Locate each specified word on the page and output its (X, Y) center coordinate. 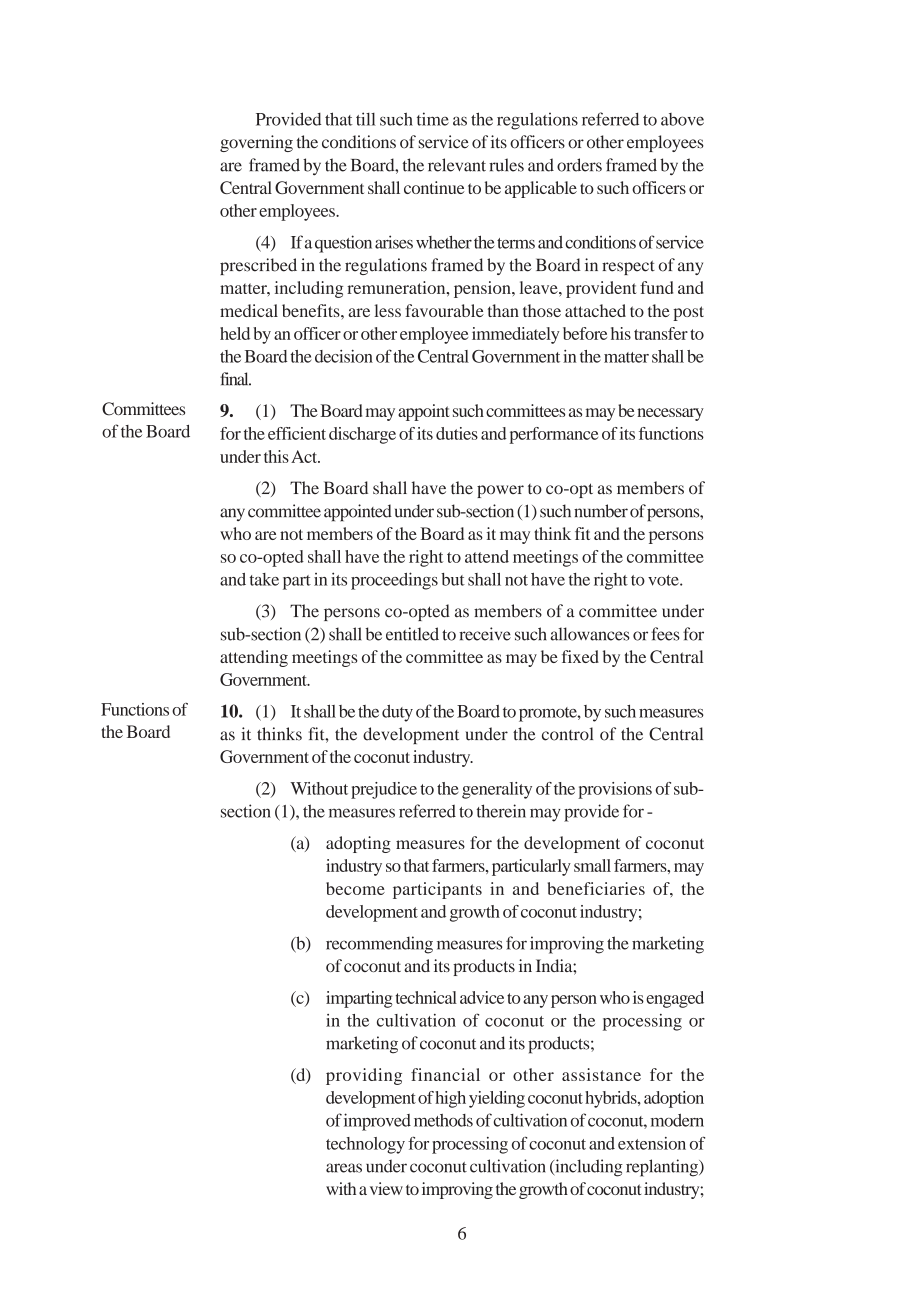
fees (665, 634)
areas (344, 1168)
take (264, 579)
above (682, 119)
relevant (457, 165)
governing (256, 143)
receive (485, 634)
